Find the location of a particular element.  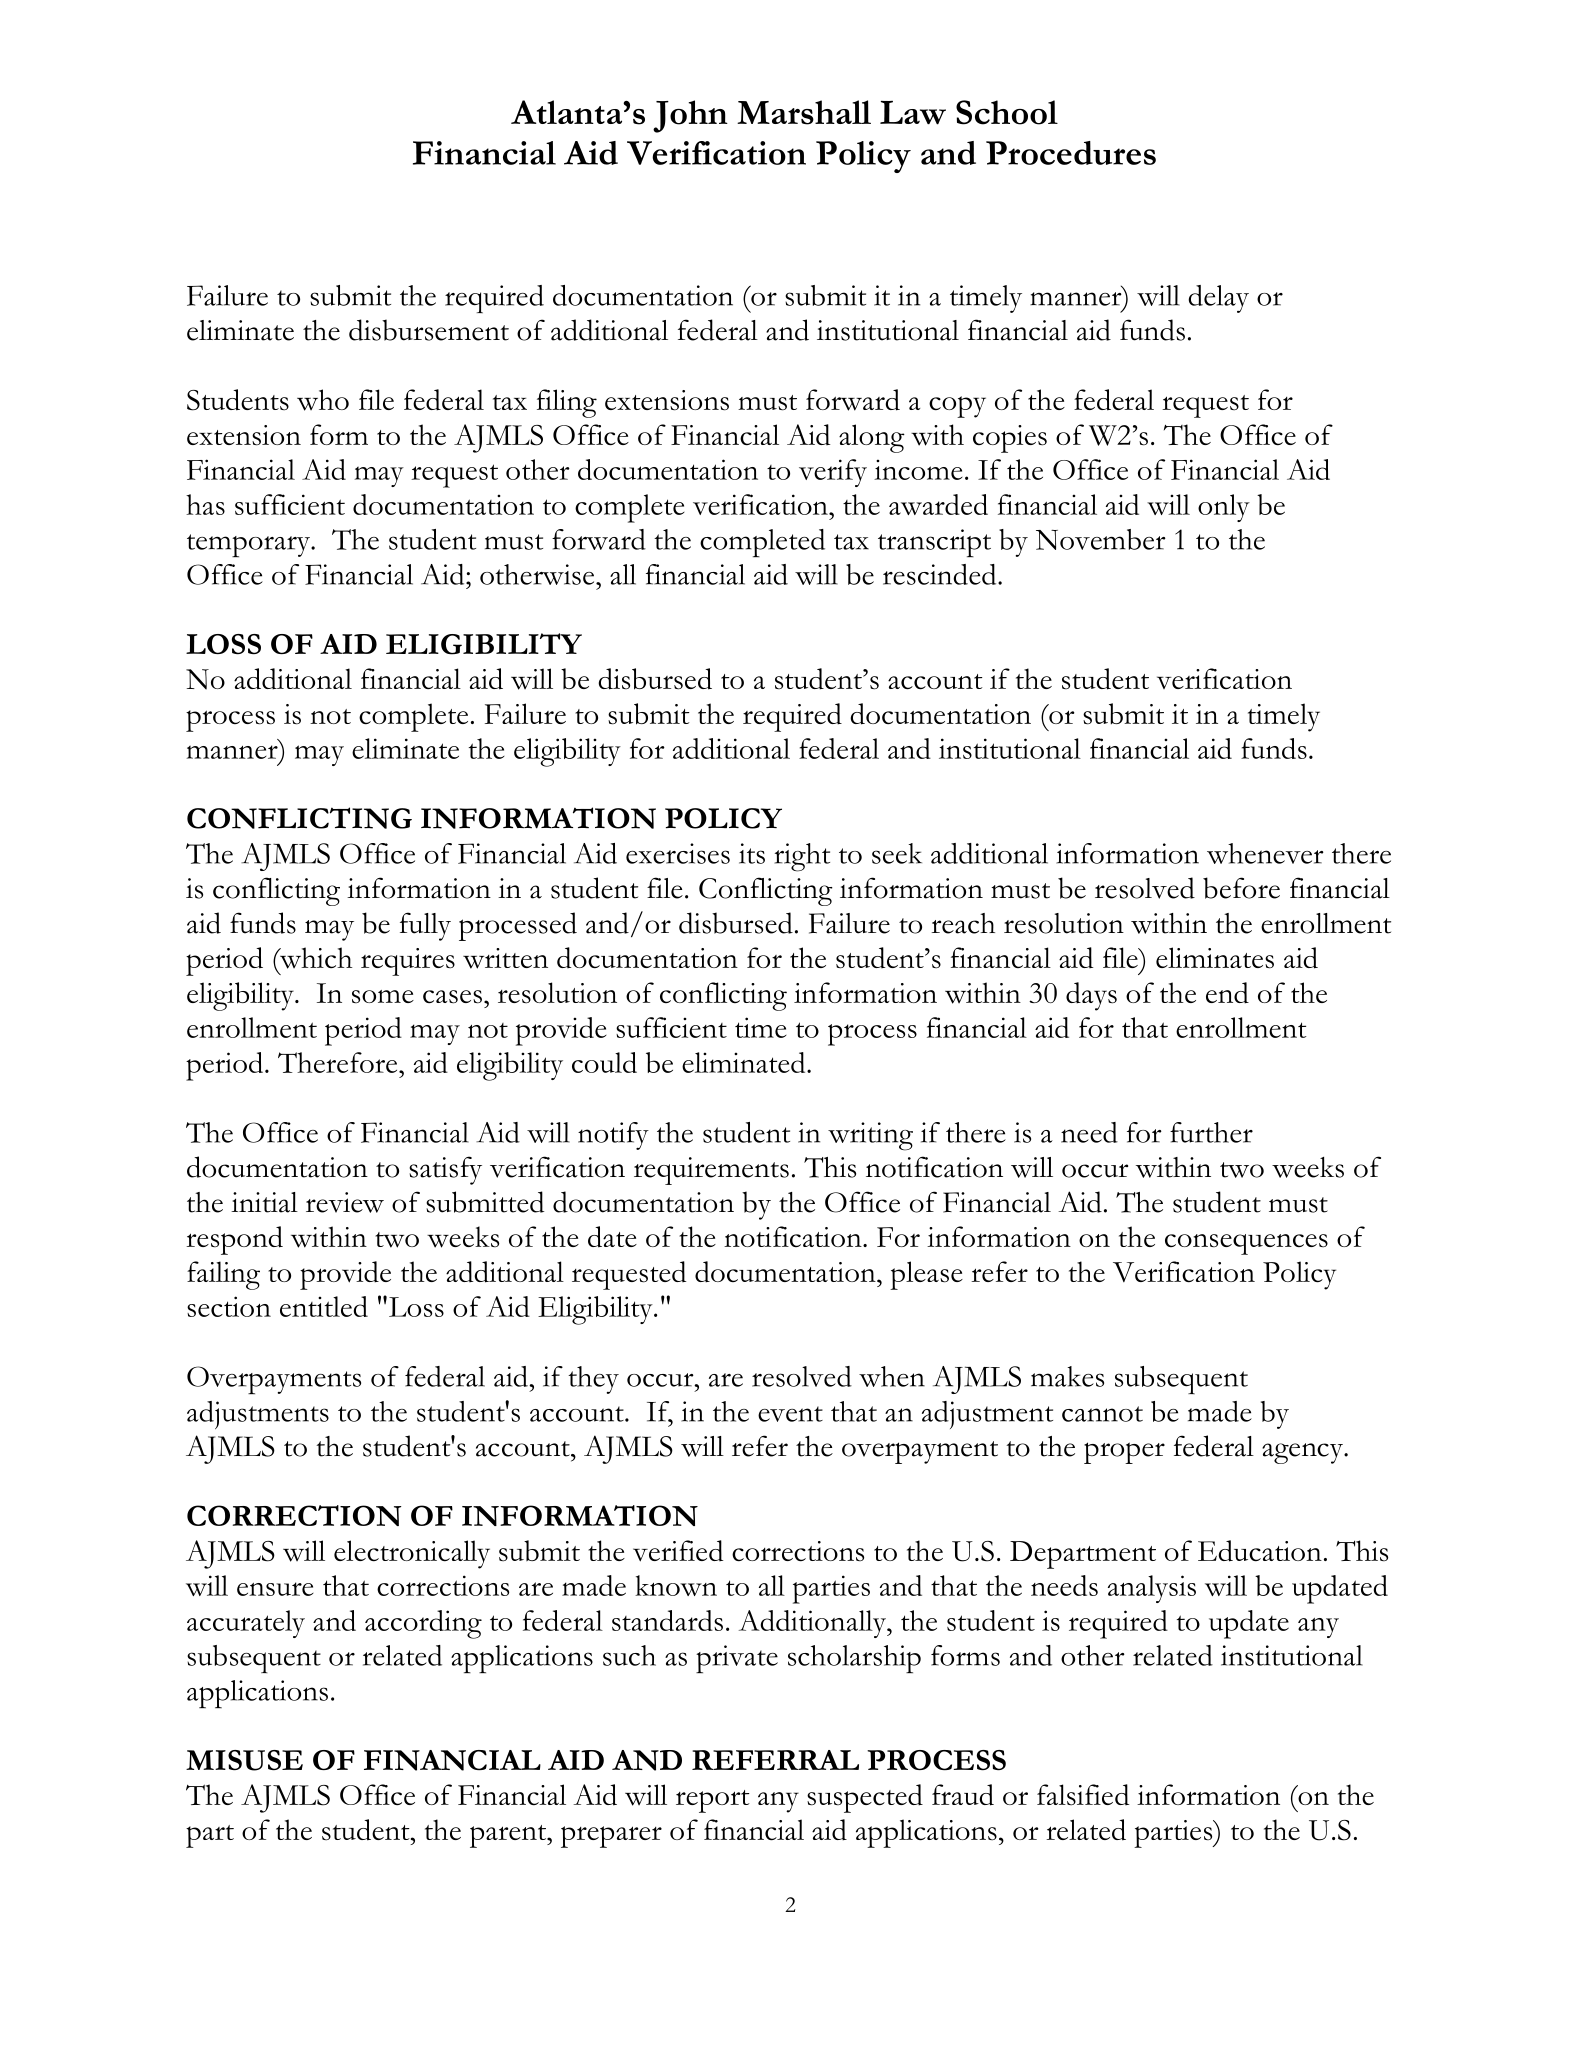

disbursement is located at coordinates (429, 330).
